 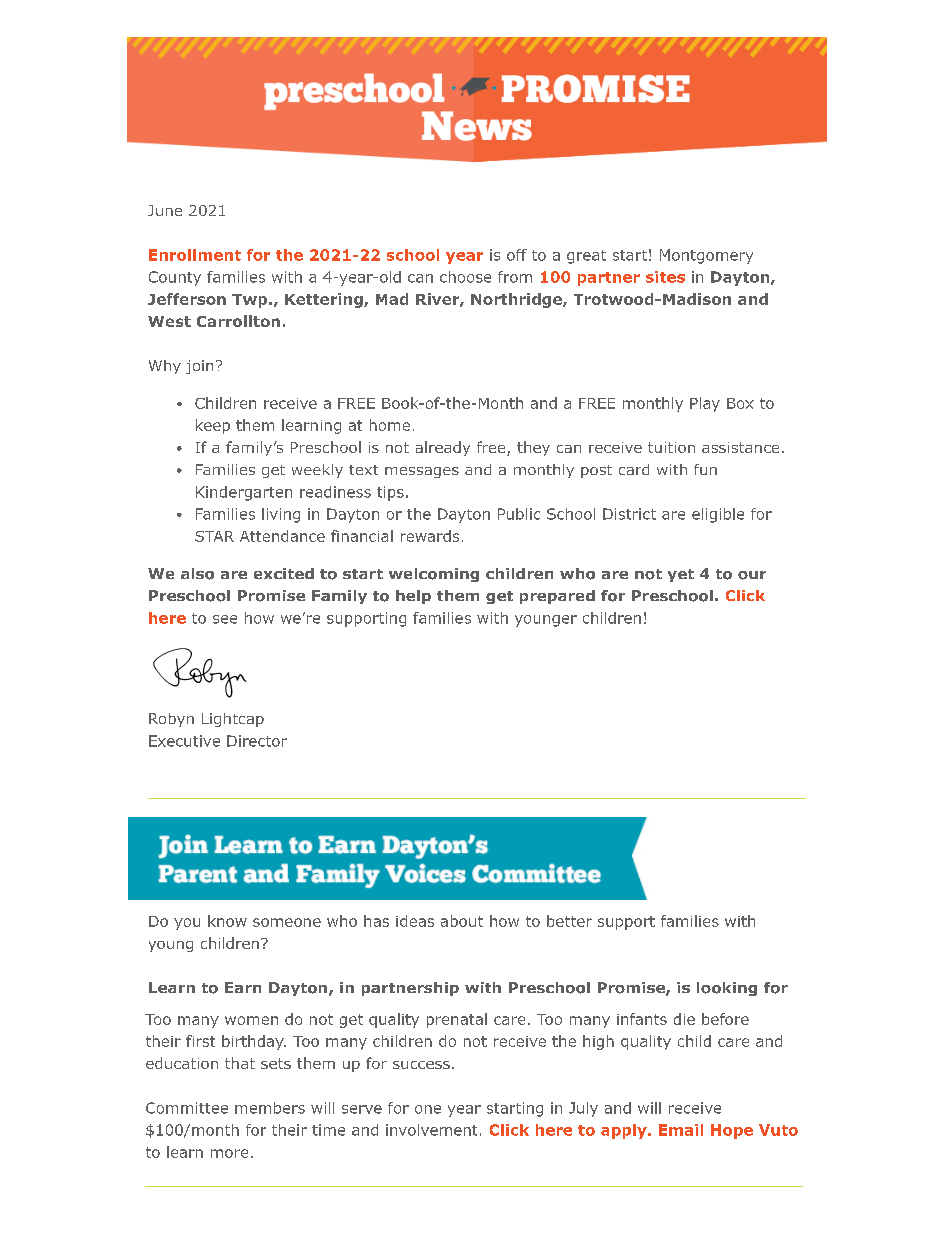 What do you see at coordinates (257, 741) in the screenshot?
I see `Director` at bounding box center [257, 741].
